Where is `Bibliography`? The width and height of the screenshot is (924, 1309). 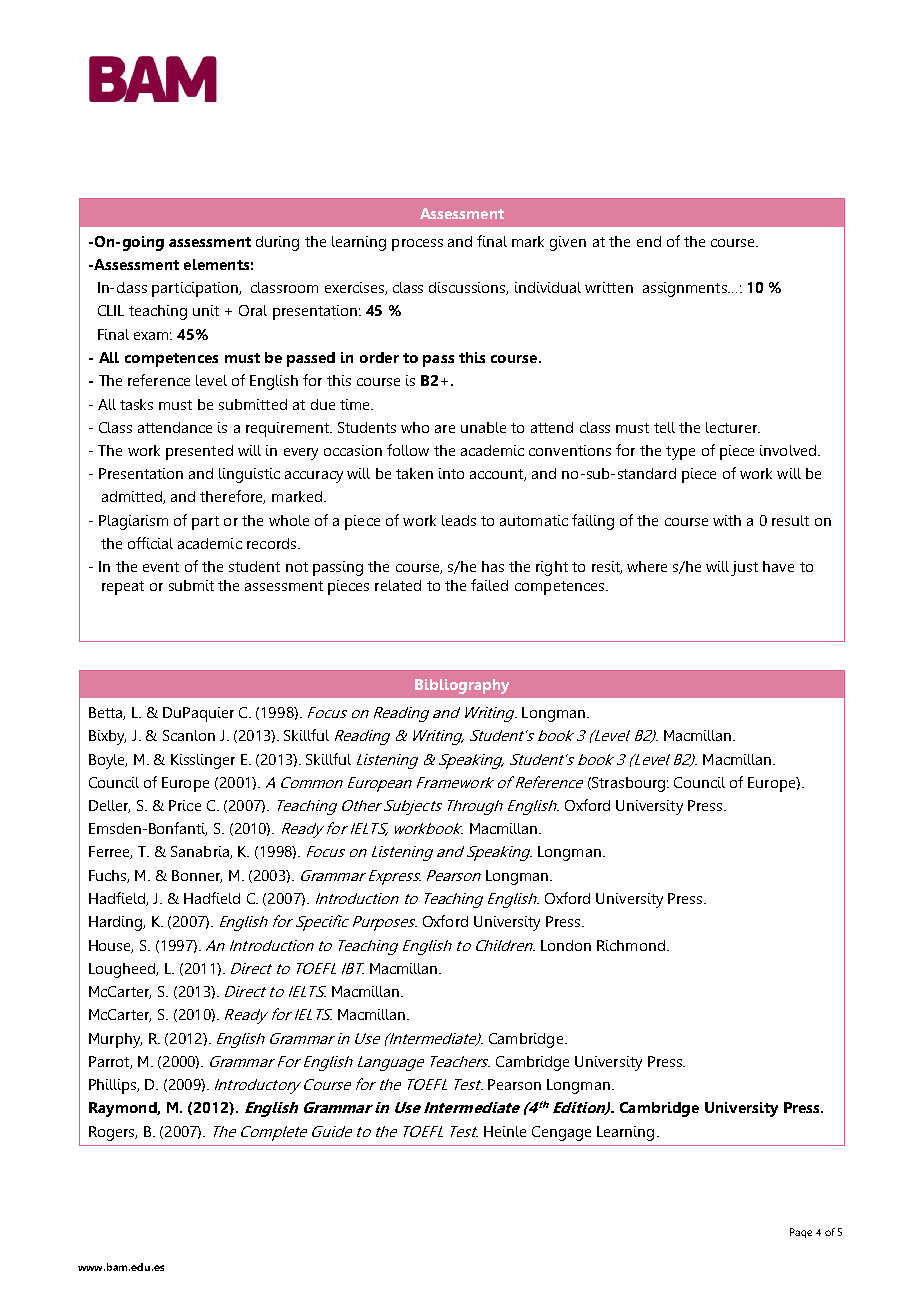
Bibliography is located at coordinates (462, 686).
